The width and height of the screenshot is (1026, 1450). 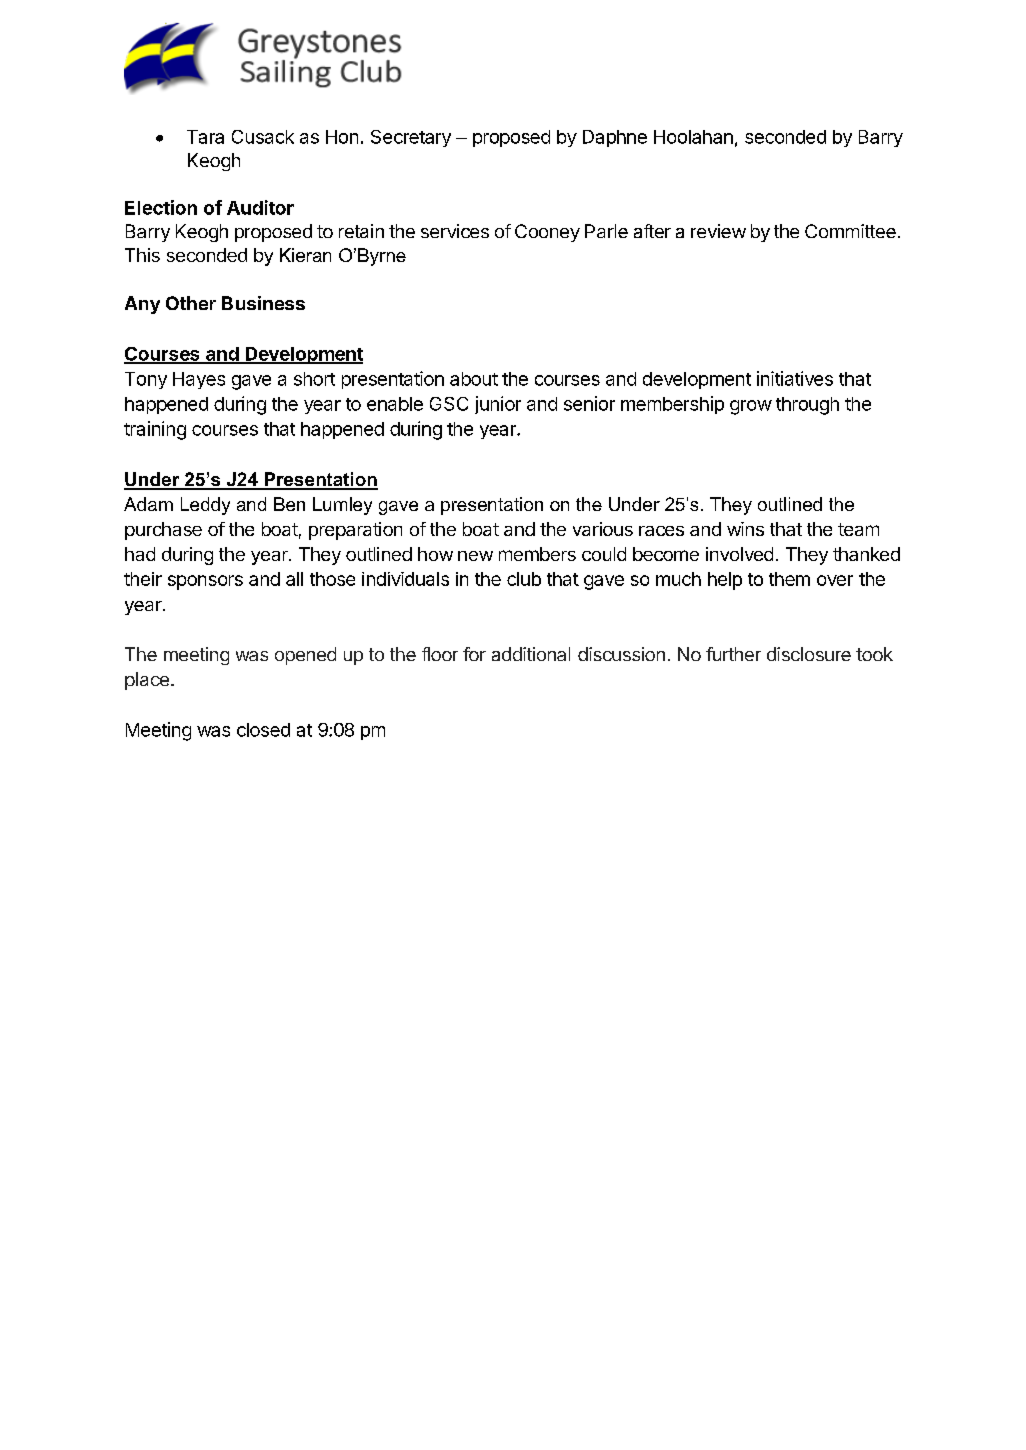 What do you see at coordinates (205, 137) in the screenshot?
I see `Tara` at bounding box center [205, 137].
